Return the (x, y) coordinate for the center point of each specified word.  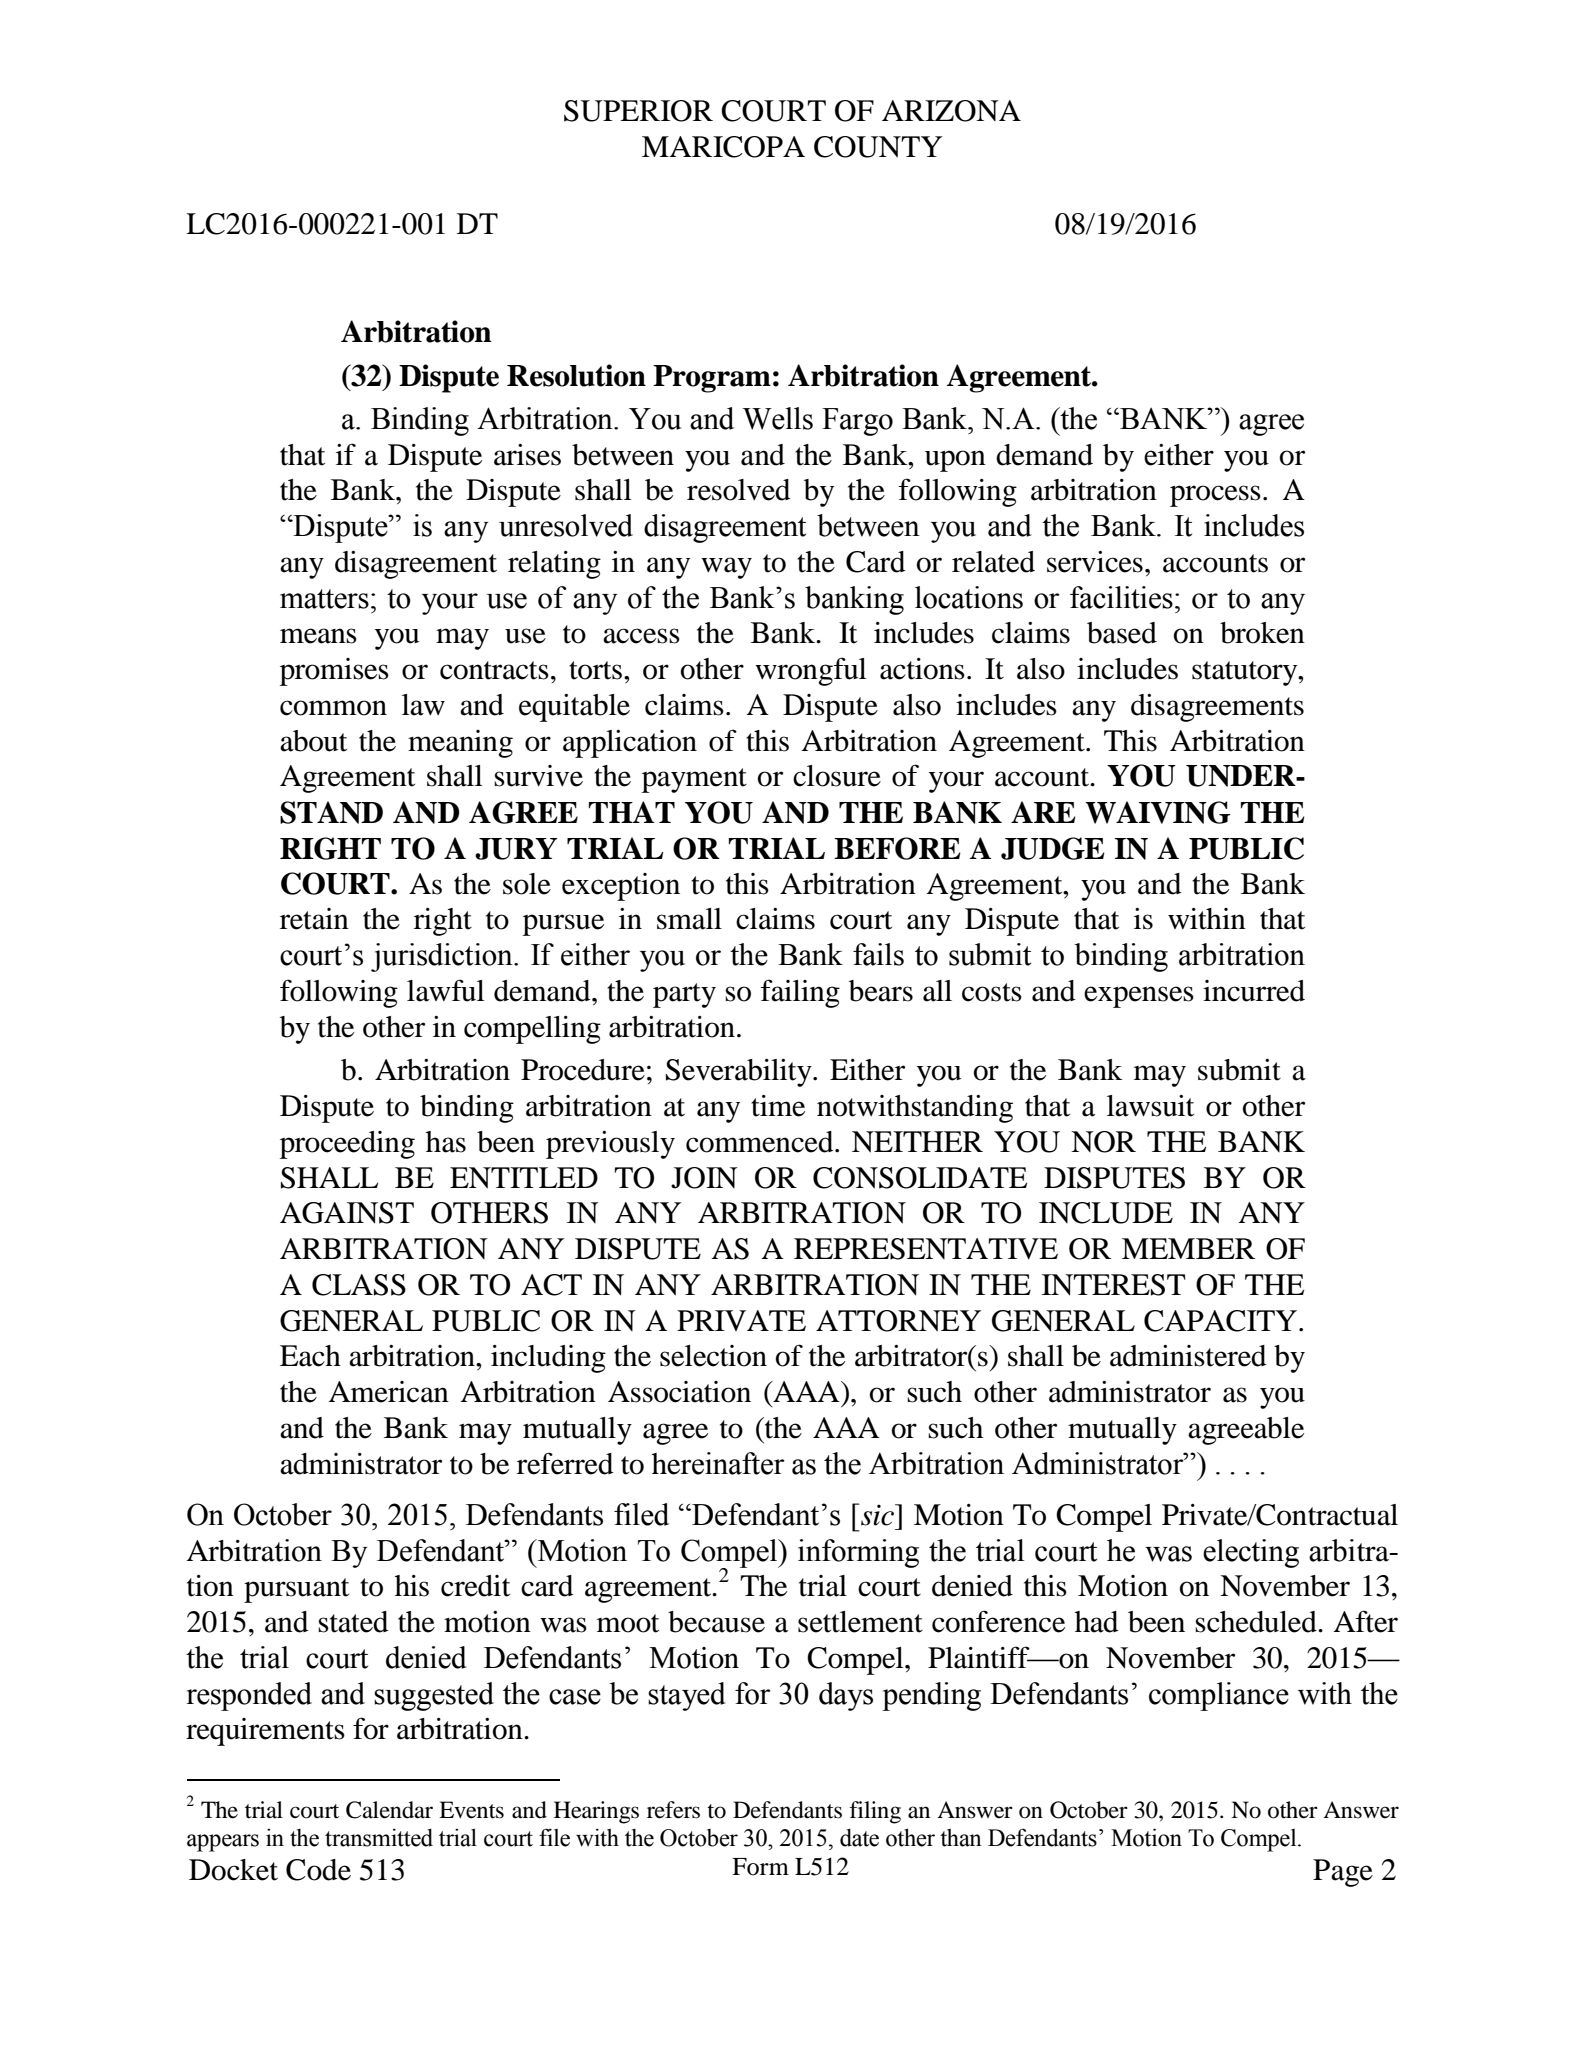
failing (800, 993)
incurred (1254, 991)
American (389, 1392)
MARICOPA (723, 147)
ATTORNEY (898, 1321)
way (726, 568)
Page (1343, 1873)
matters (324, 599)
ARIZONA (951, 111)
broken (1262, 633)
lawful (445, 990)
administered (1188, 1356)
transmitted (379, 1837)
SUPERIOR (638, 111)
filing (875, 1812)
